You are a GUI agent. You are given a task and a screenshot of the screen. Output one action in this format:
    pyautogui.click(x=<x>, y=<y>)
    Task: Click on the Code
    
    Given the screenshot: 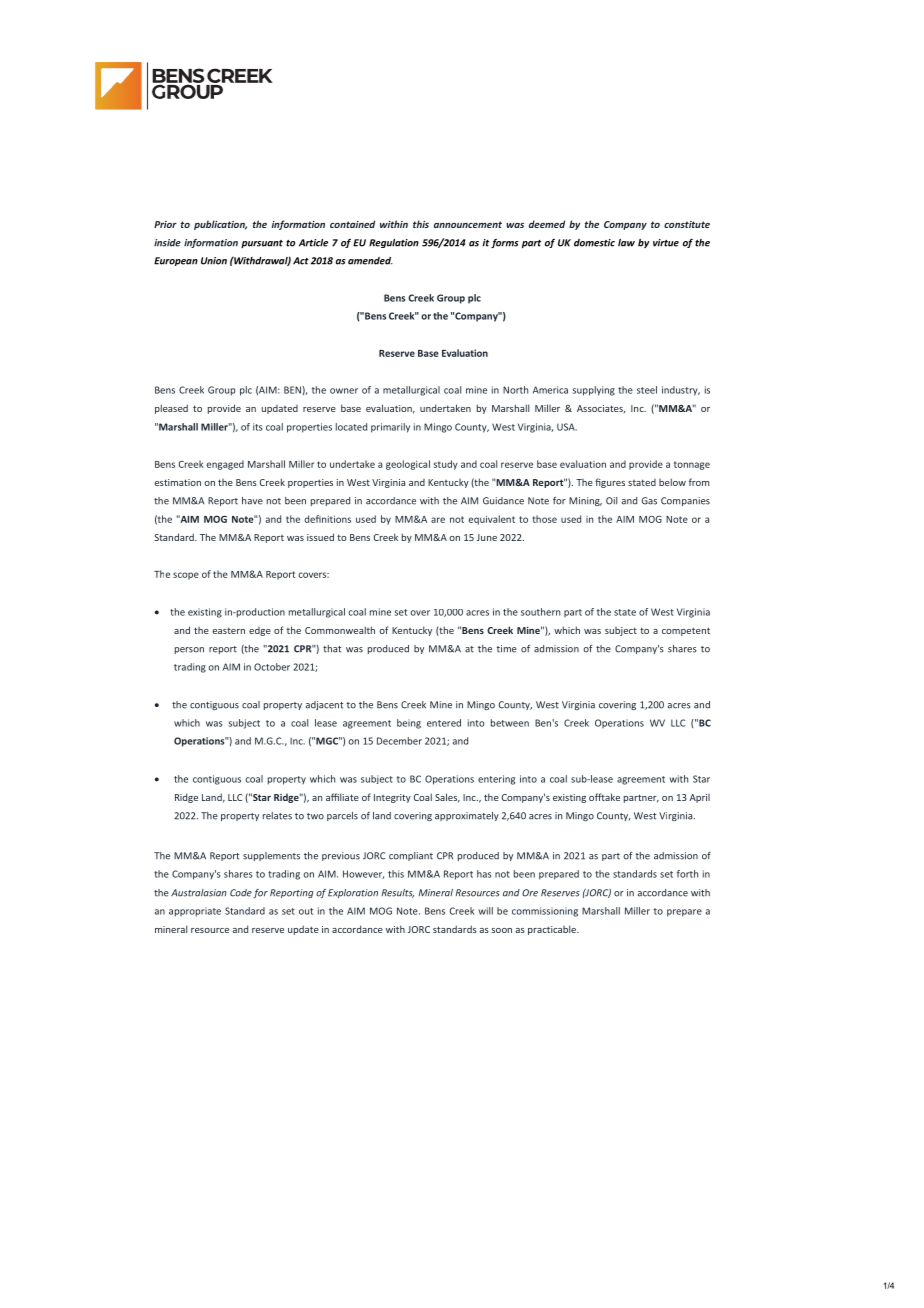 What is the action you would take?
    pyautogui.click(x=241, y=893)
